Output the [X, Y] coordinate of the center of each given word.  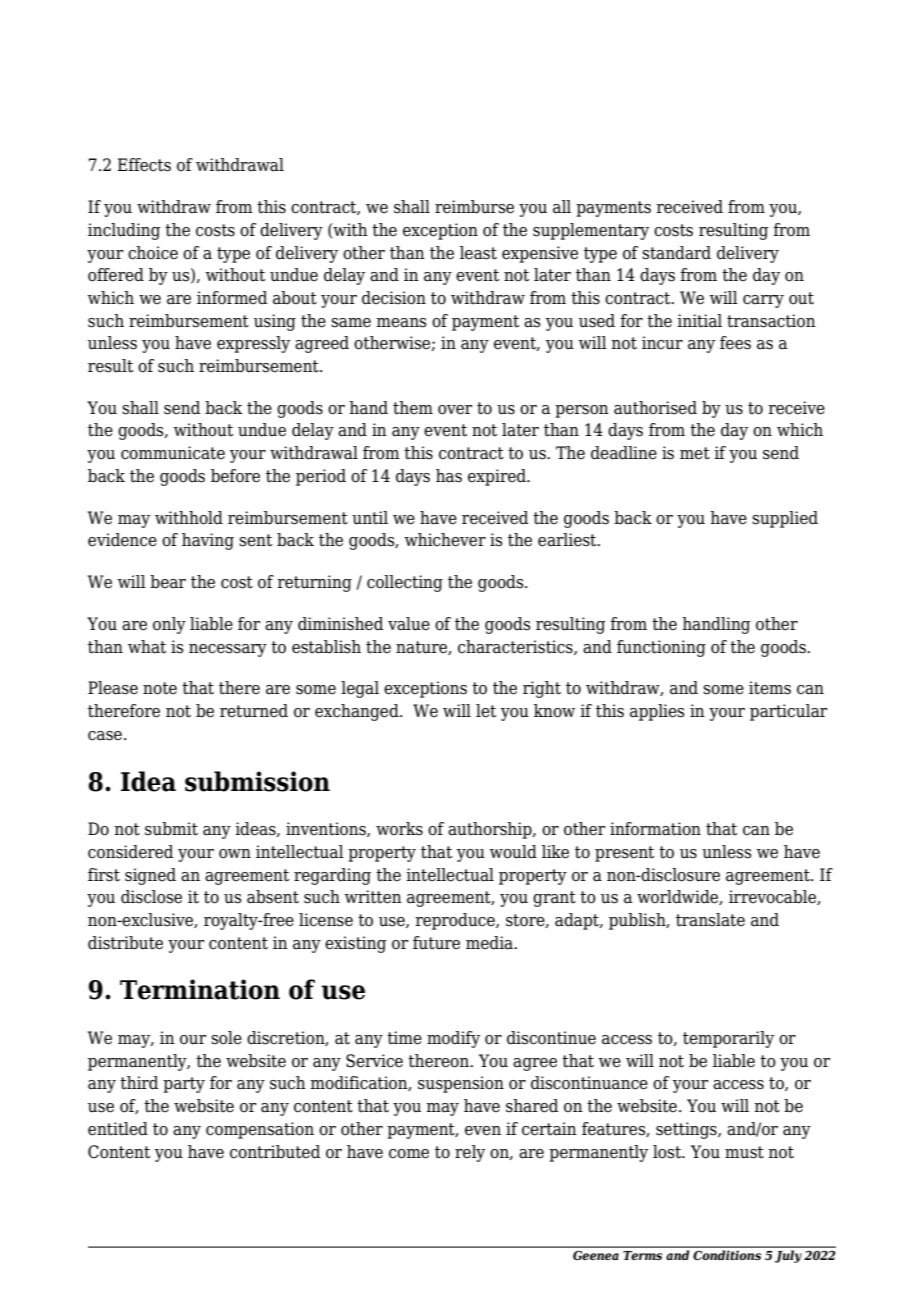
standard [676, 253]
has [449, 476]
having [208, 541]
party [184, 1085]
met [695, 453]
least [478, 253]
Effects [144, 165]
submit [171, 829]
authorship [491, 830]
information [655, 829]
